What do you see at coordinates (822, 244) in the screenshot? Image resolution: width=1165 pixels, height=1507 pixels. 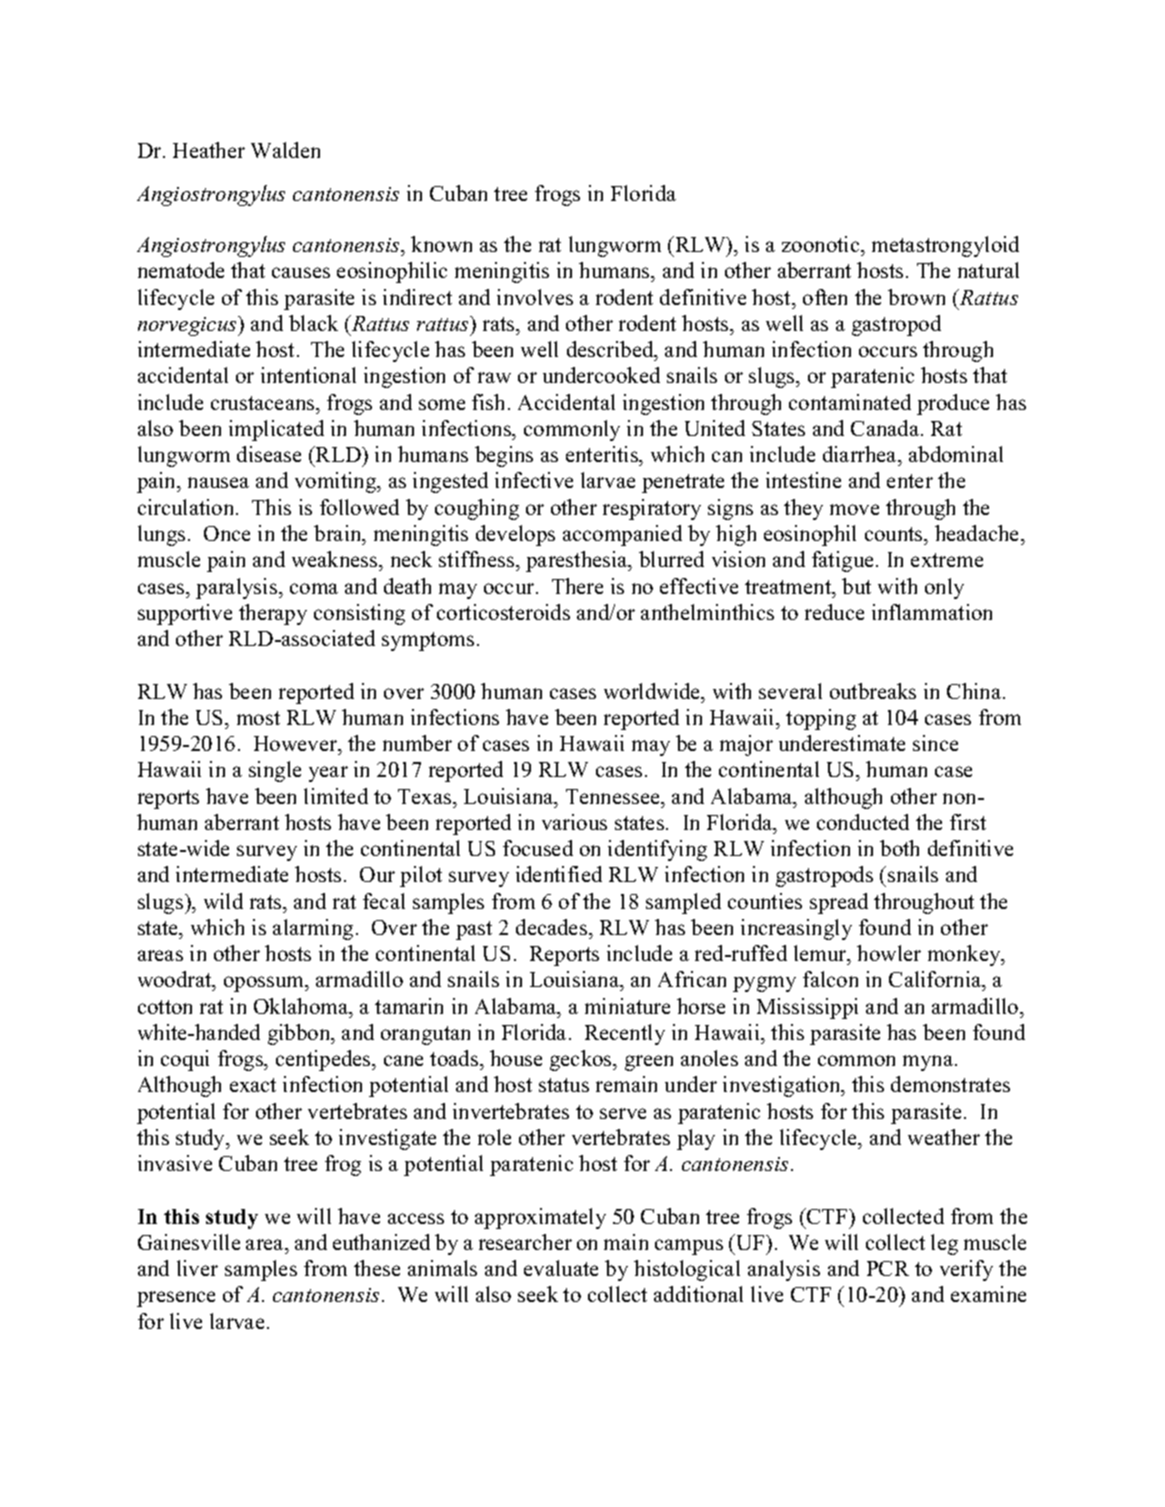 I see `zoonotic` at bounding box center [822, 244].
